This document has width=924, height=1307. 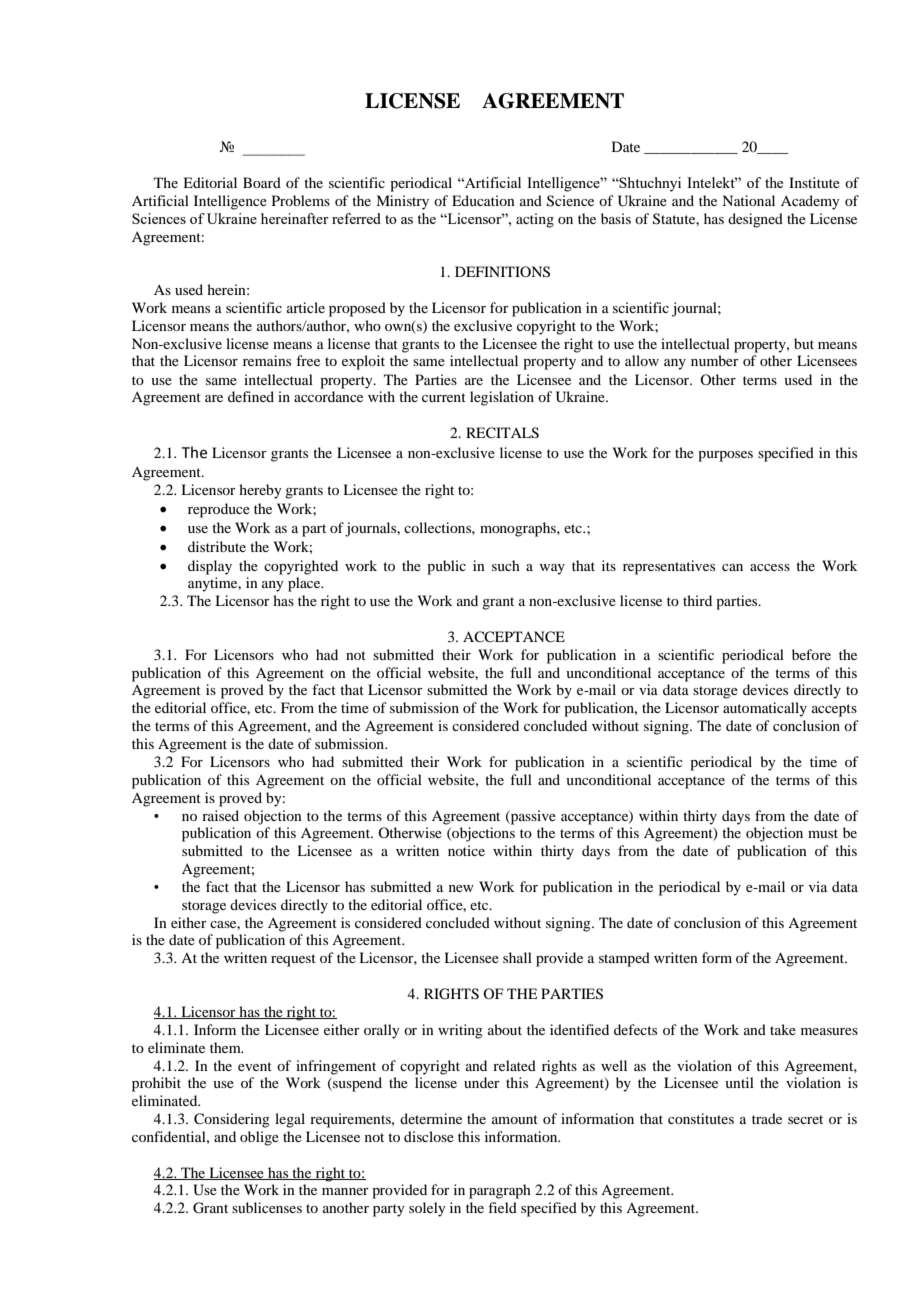 I want to click on designed, so click(x=755, y=220).
